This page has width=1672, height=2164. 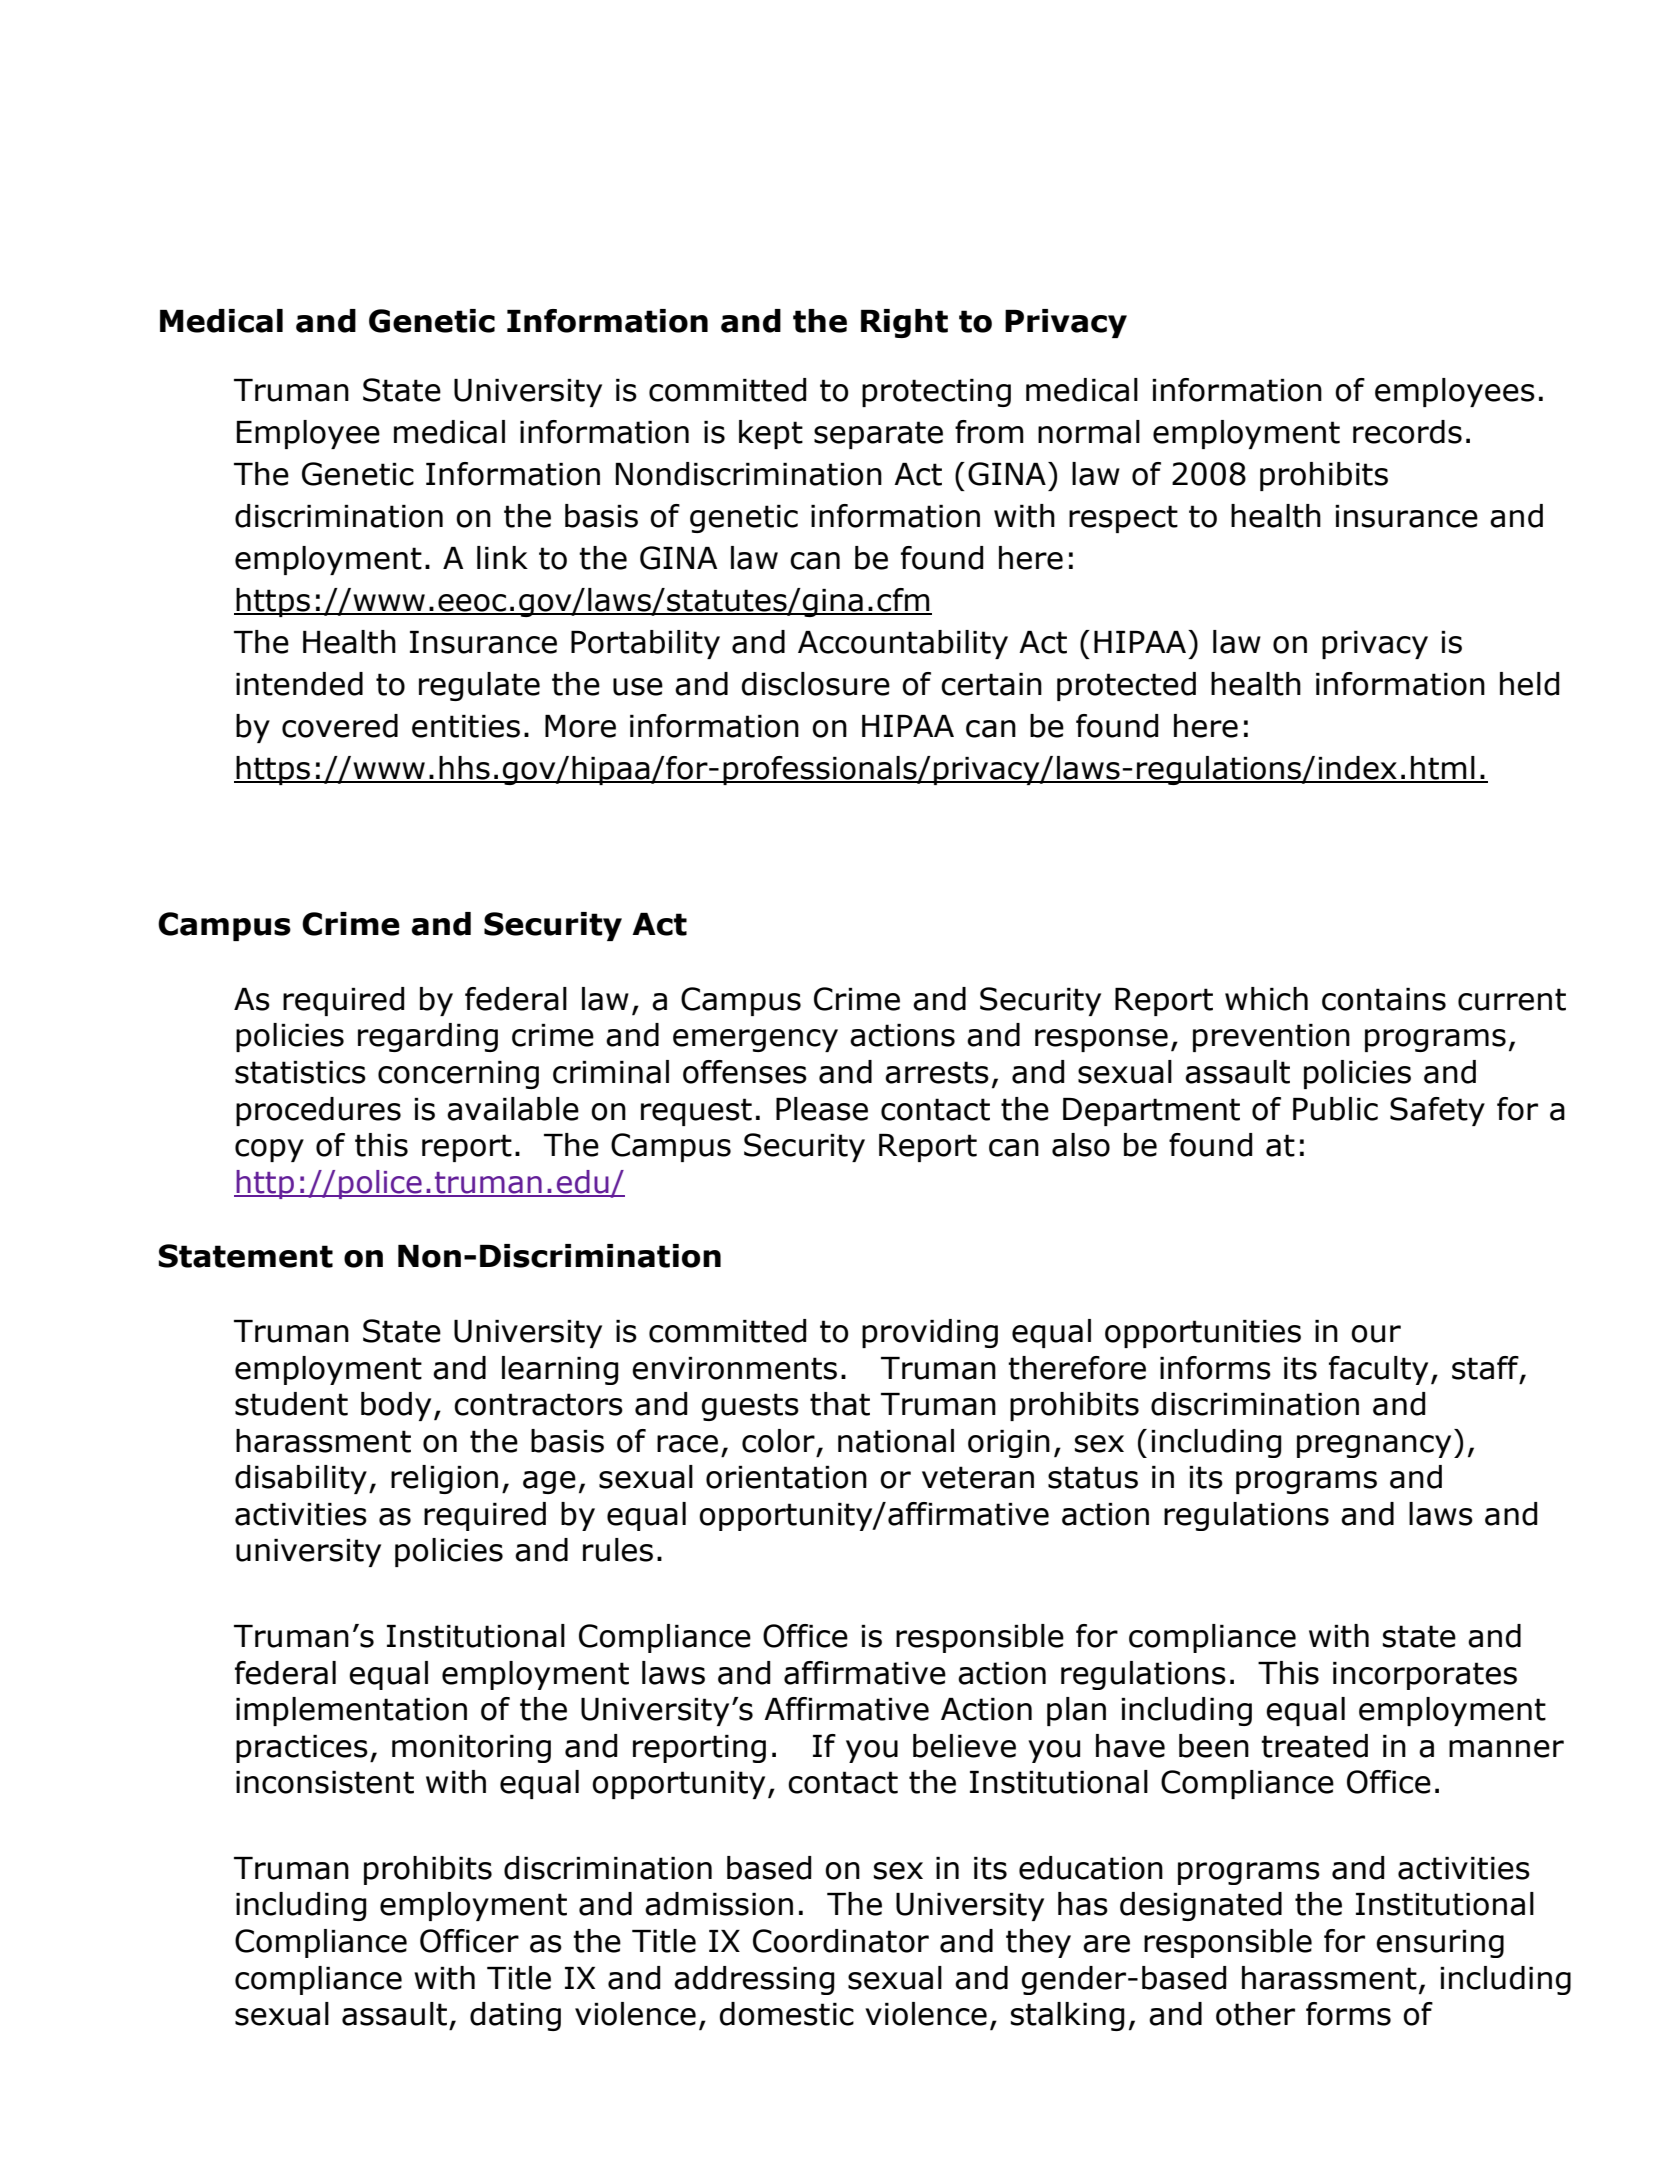 What do you see at coordinates (502, 557) in the page?
I see `link` at bounding box center [502, 557].
